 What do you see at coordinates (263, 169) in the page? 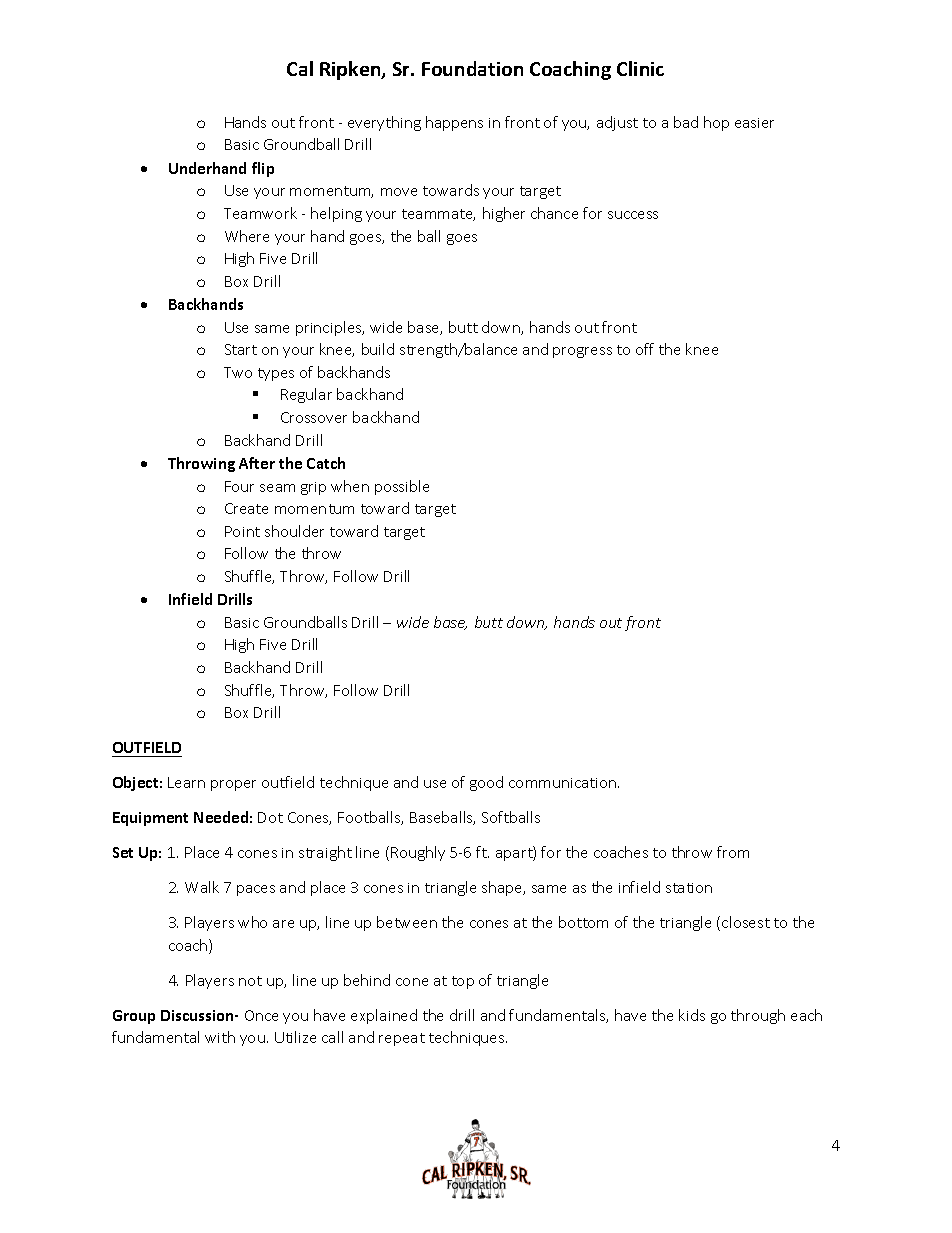
I see `flip` at bounding box center [263, 169].
